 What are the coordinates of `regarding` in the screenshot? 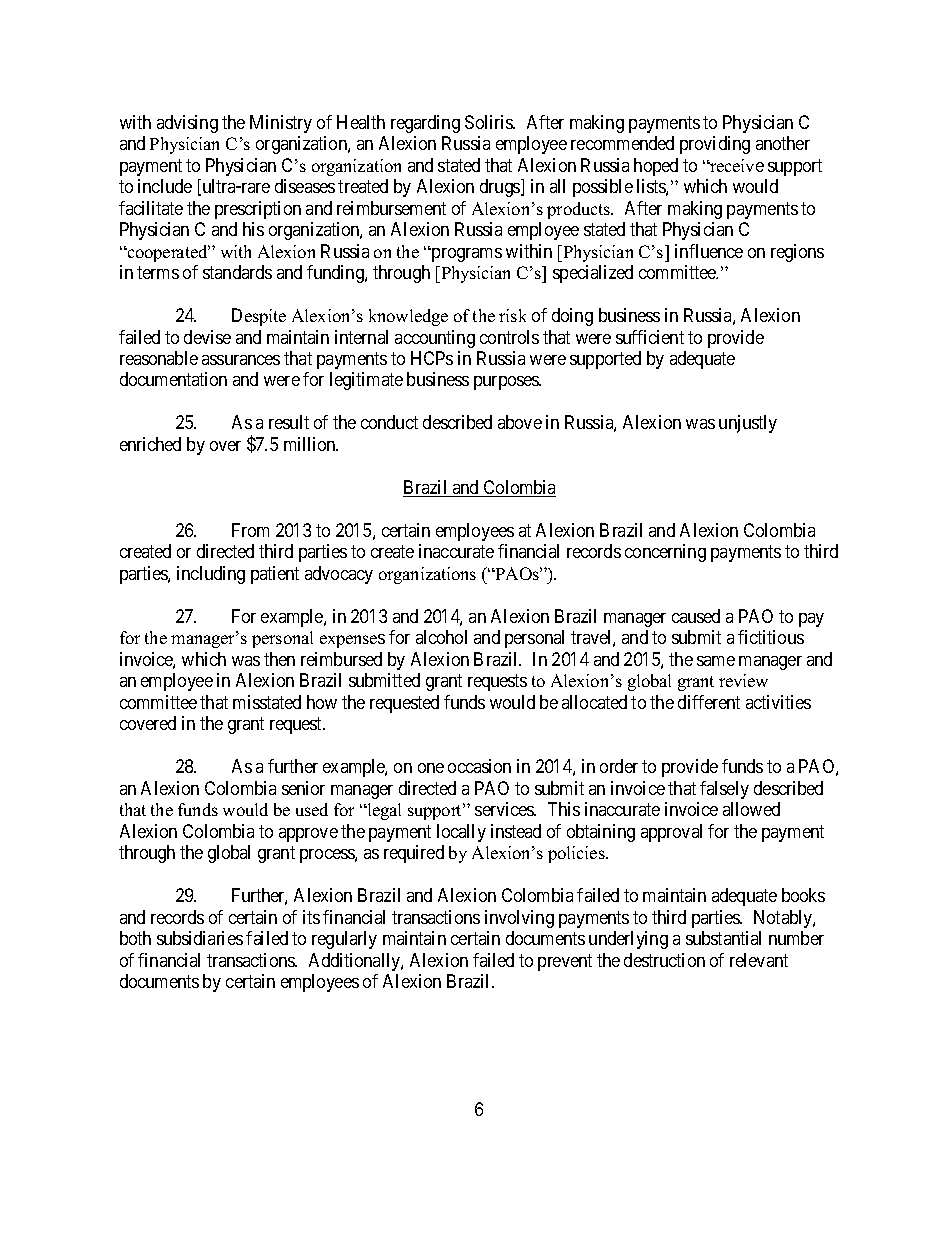 It's located at (425, 124).
